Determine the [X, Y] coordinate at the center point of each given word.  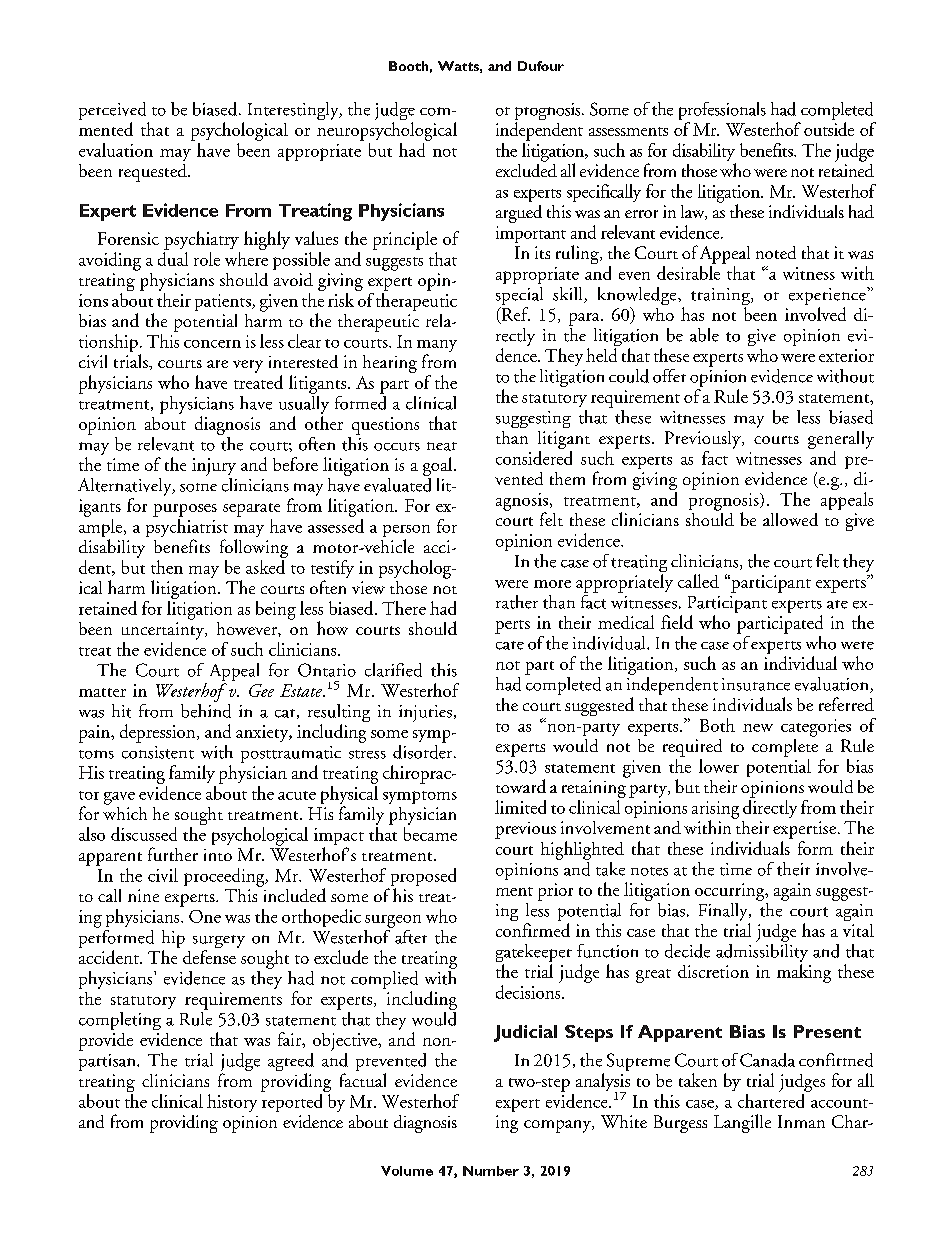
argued [519, 214]
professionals [722, 112]
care [510, 645]
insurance [756, 684]
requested [154, 173]
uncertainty [164, 631]
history [232, 1103]
